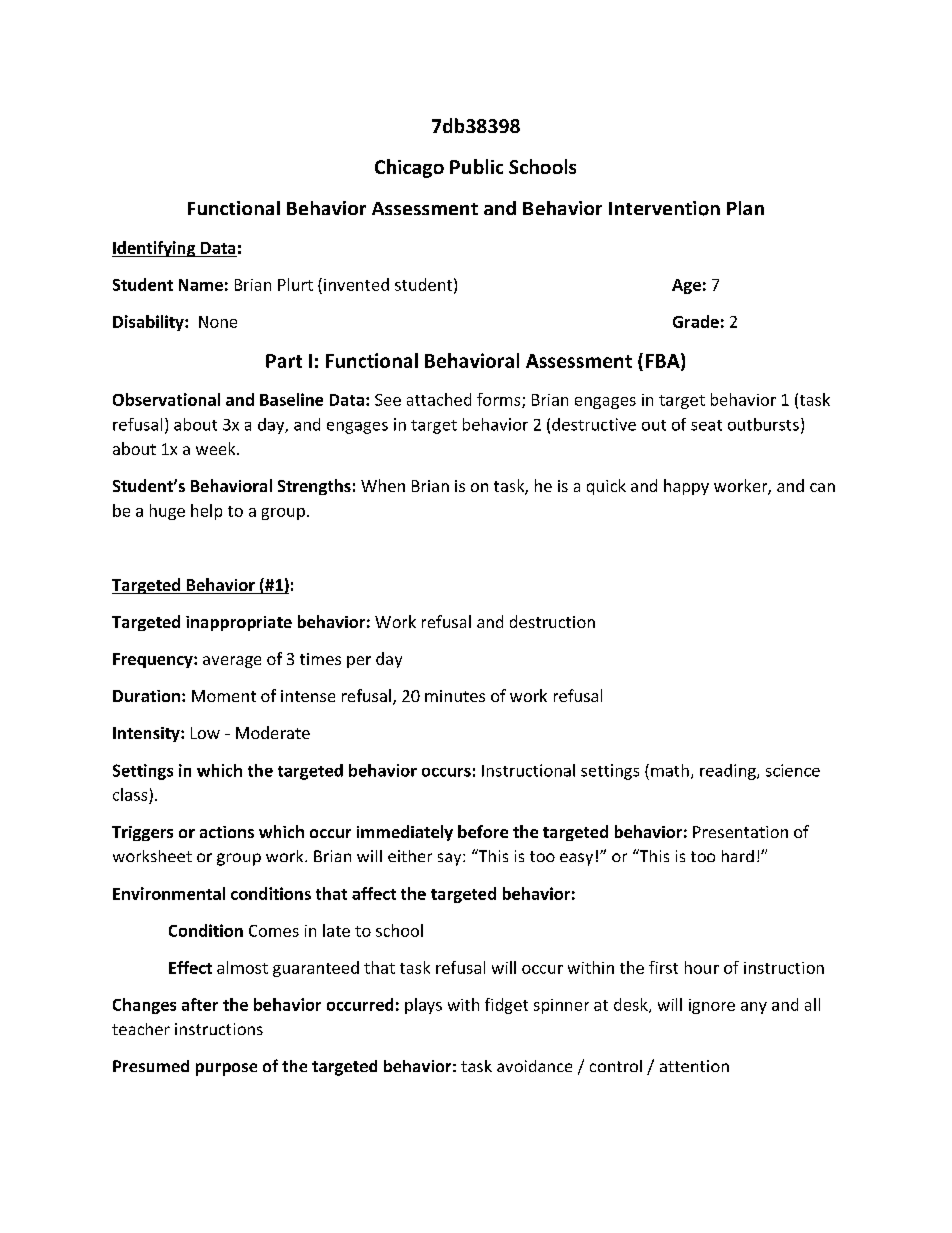 The height and width of the image is (1233, 952). What do you see at coordinates (686, 487) in the image?
I see `happy` at bounding box center [686, 487].
